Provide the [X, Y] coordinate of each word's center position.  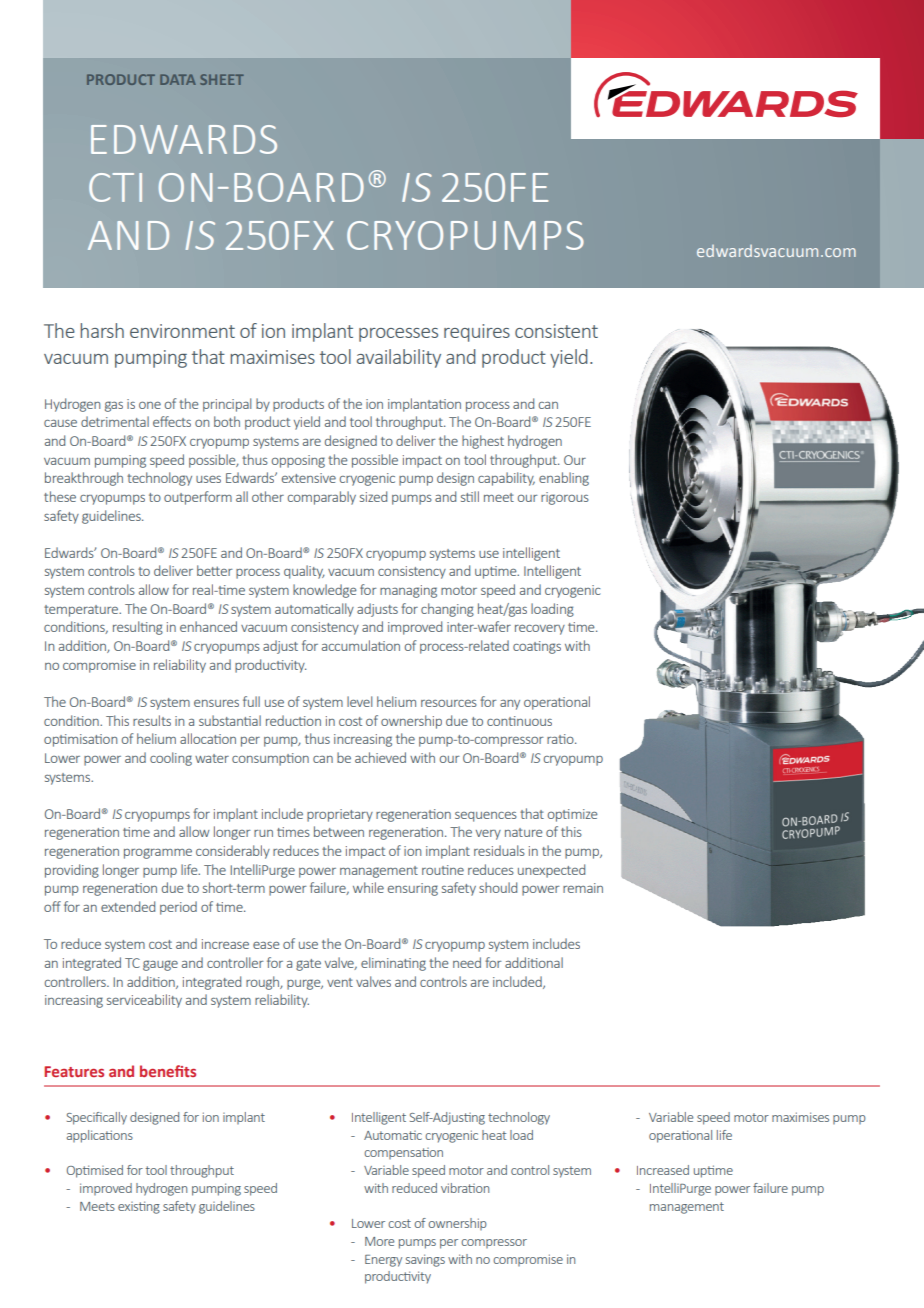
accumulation [361, 645]
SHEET [222, 79]
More [379, 1241]
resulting [138, 628]
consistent [556, 331]
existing [139, 1207]
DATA [178, 79]
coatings [537, 647]
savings [425, 1260]
